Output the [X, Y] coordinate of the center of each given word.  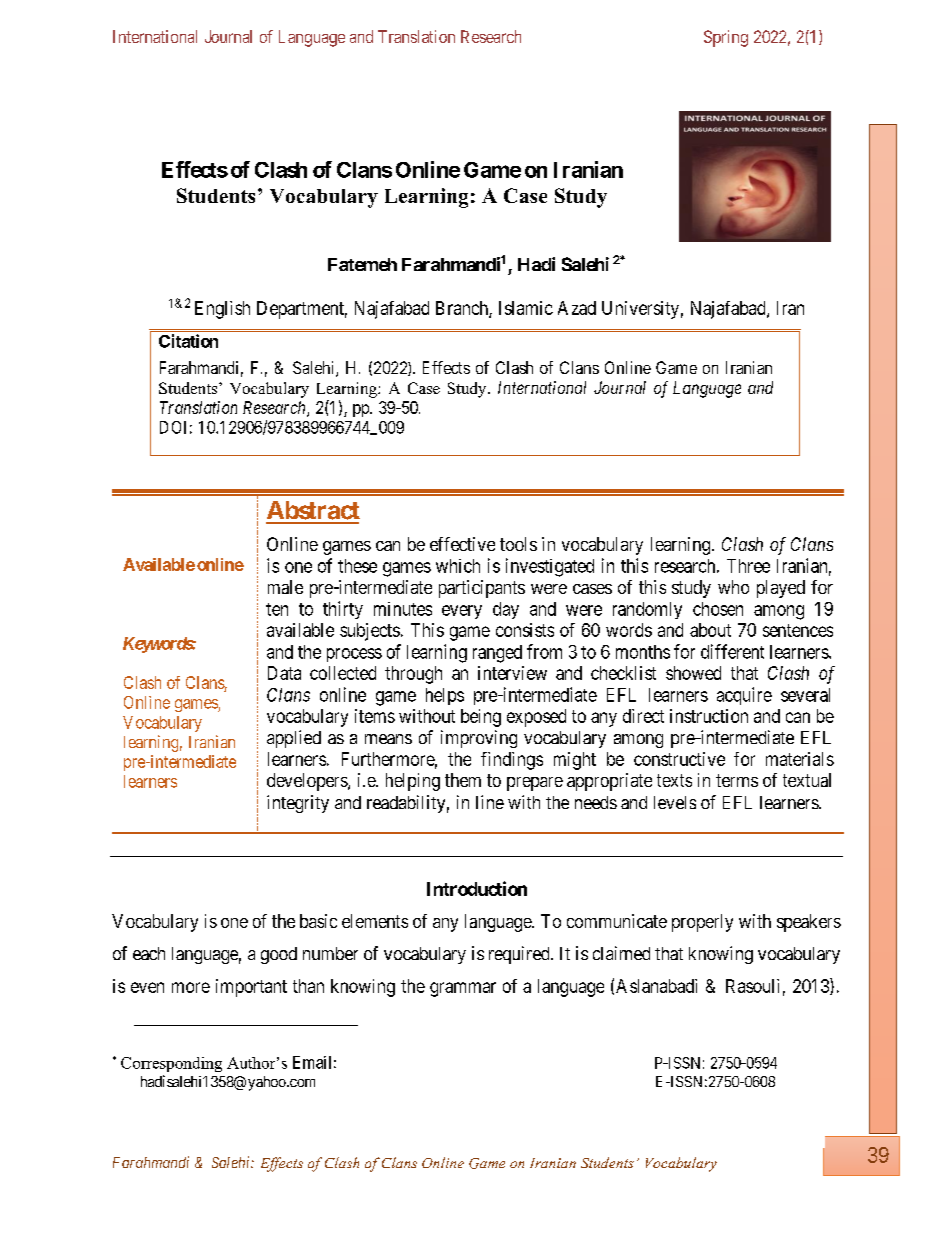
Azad [577, 308]
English [222, 310]
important [251, 988]
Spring [726, 38]
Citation [188, 341]
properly [702, 923]
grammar [463, 989]
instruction [709, 716]
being [481, 718]
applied [294, 739]
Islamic [526, 308]
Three [748, 566]
